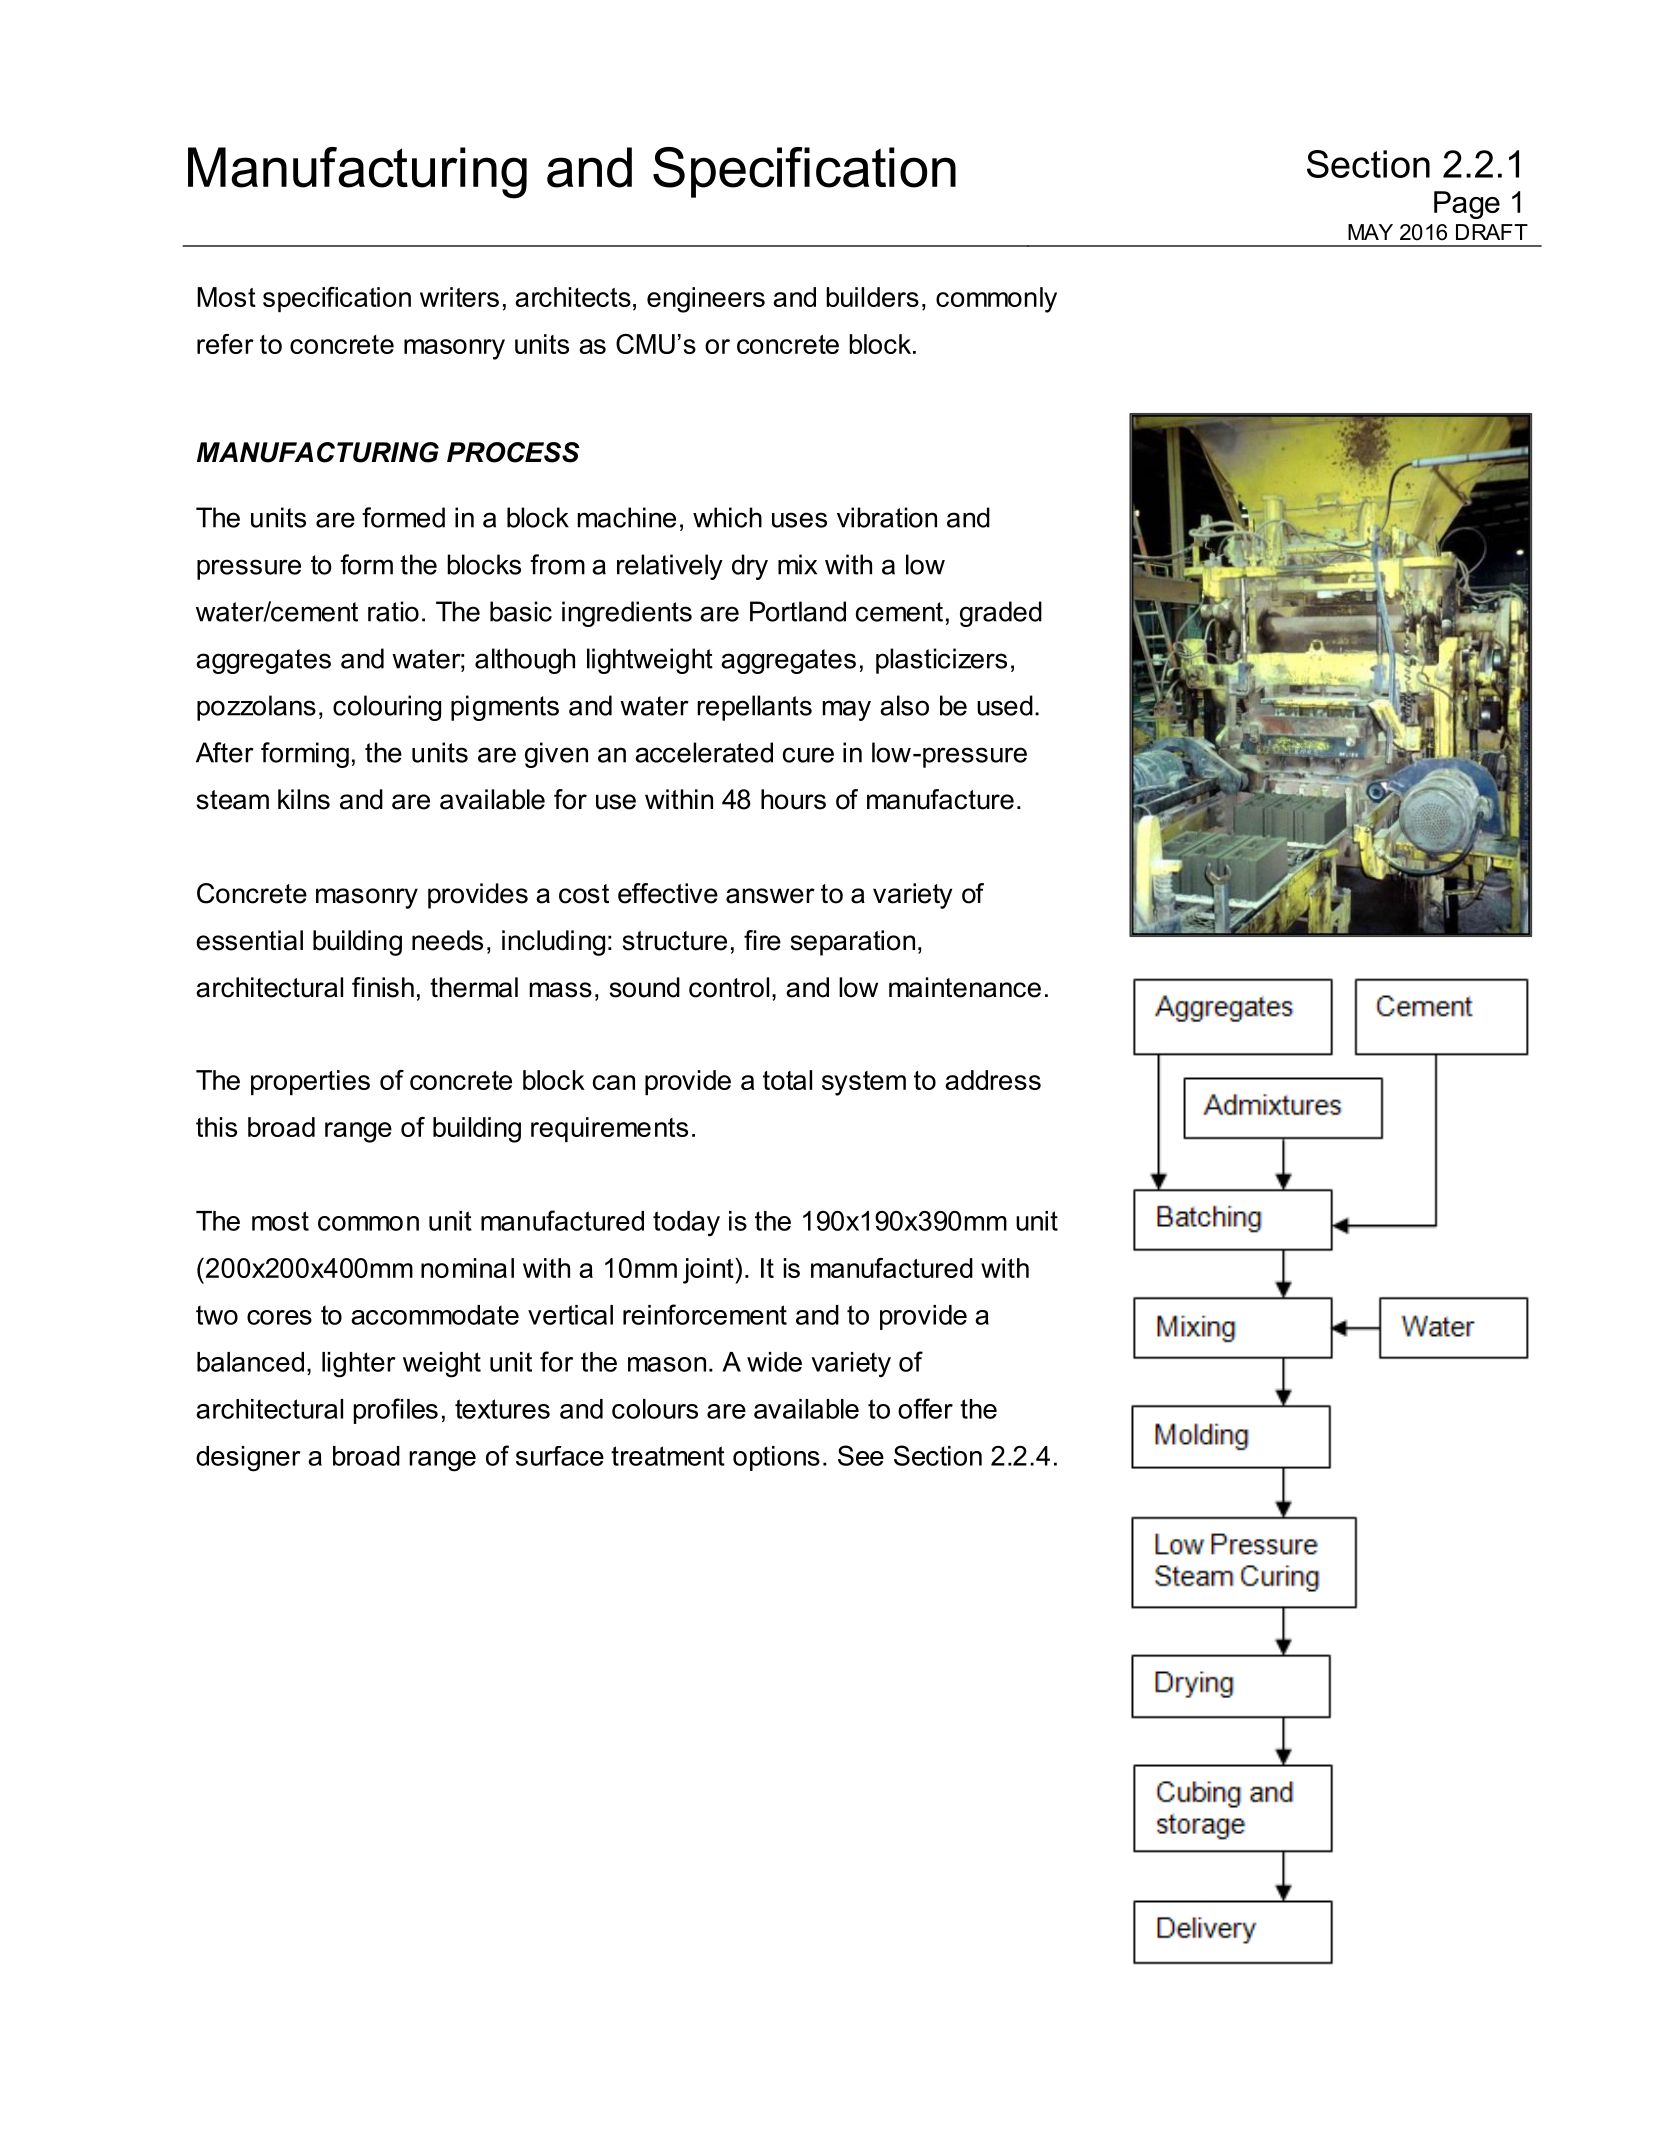  Describe the element at coordinates (304, 799) in the document. I see `kilns` at that location.
